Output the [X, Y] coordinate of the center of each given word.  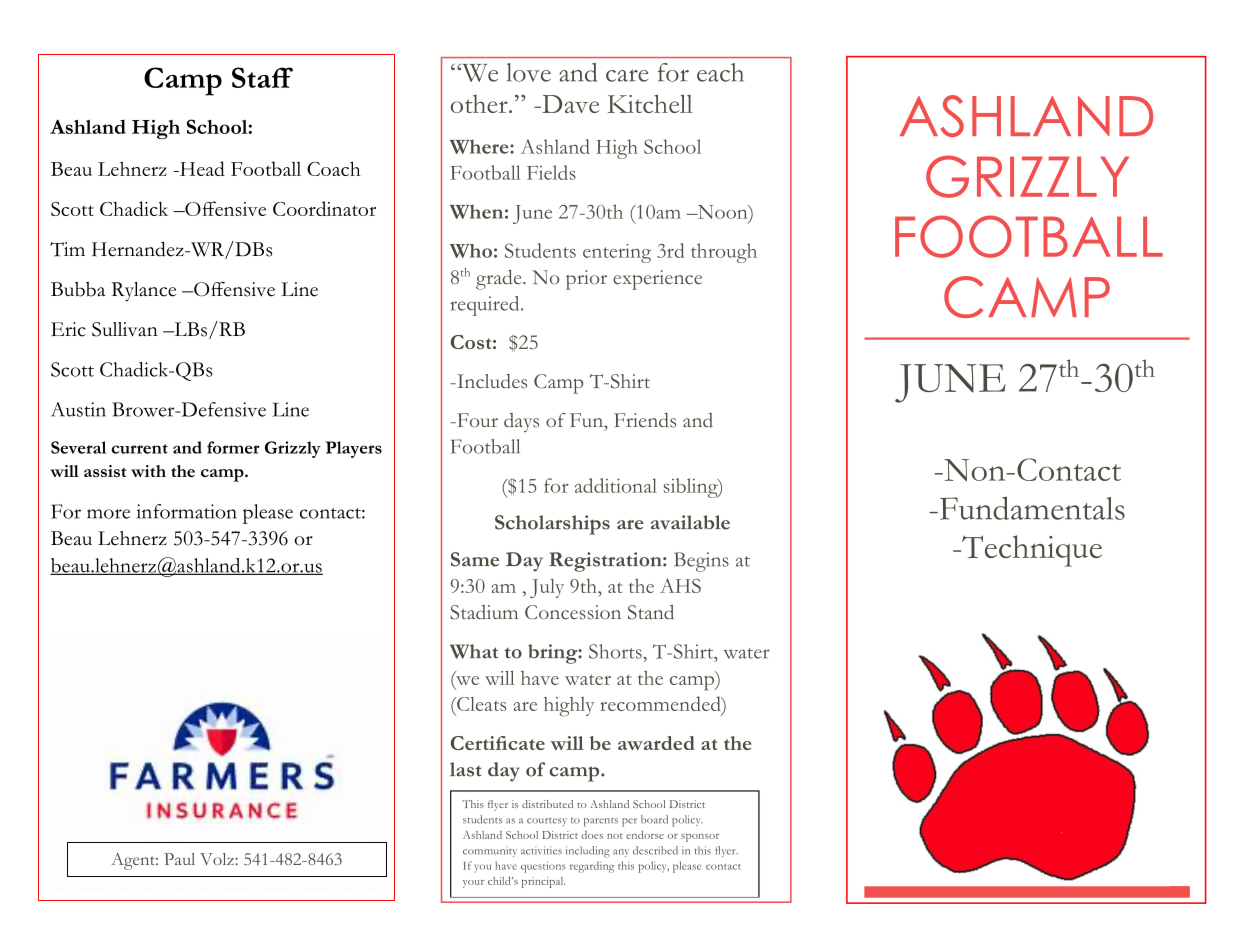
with [148, 471]
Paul [179, 859]
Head [201, 168]
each [720, 72]
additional [616, 485]
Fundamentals [1032, 508]
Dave [569, 104]
